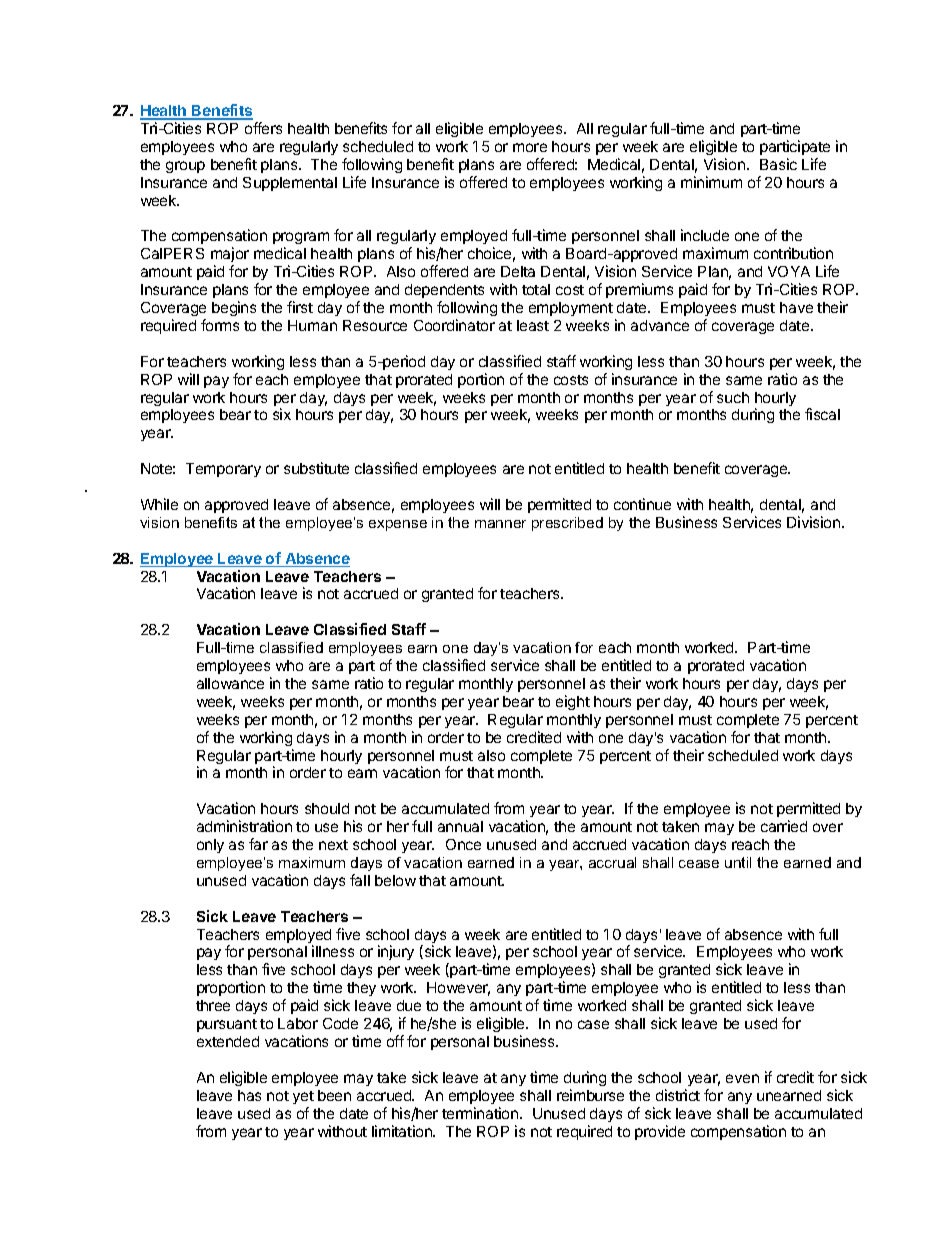  Describe the element at coordinates (481, 1113) in the screenshot. I see `termination` at that location.
